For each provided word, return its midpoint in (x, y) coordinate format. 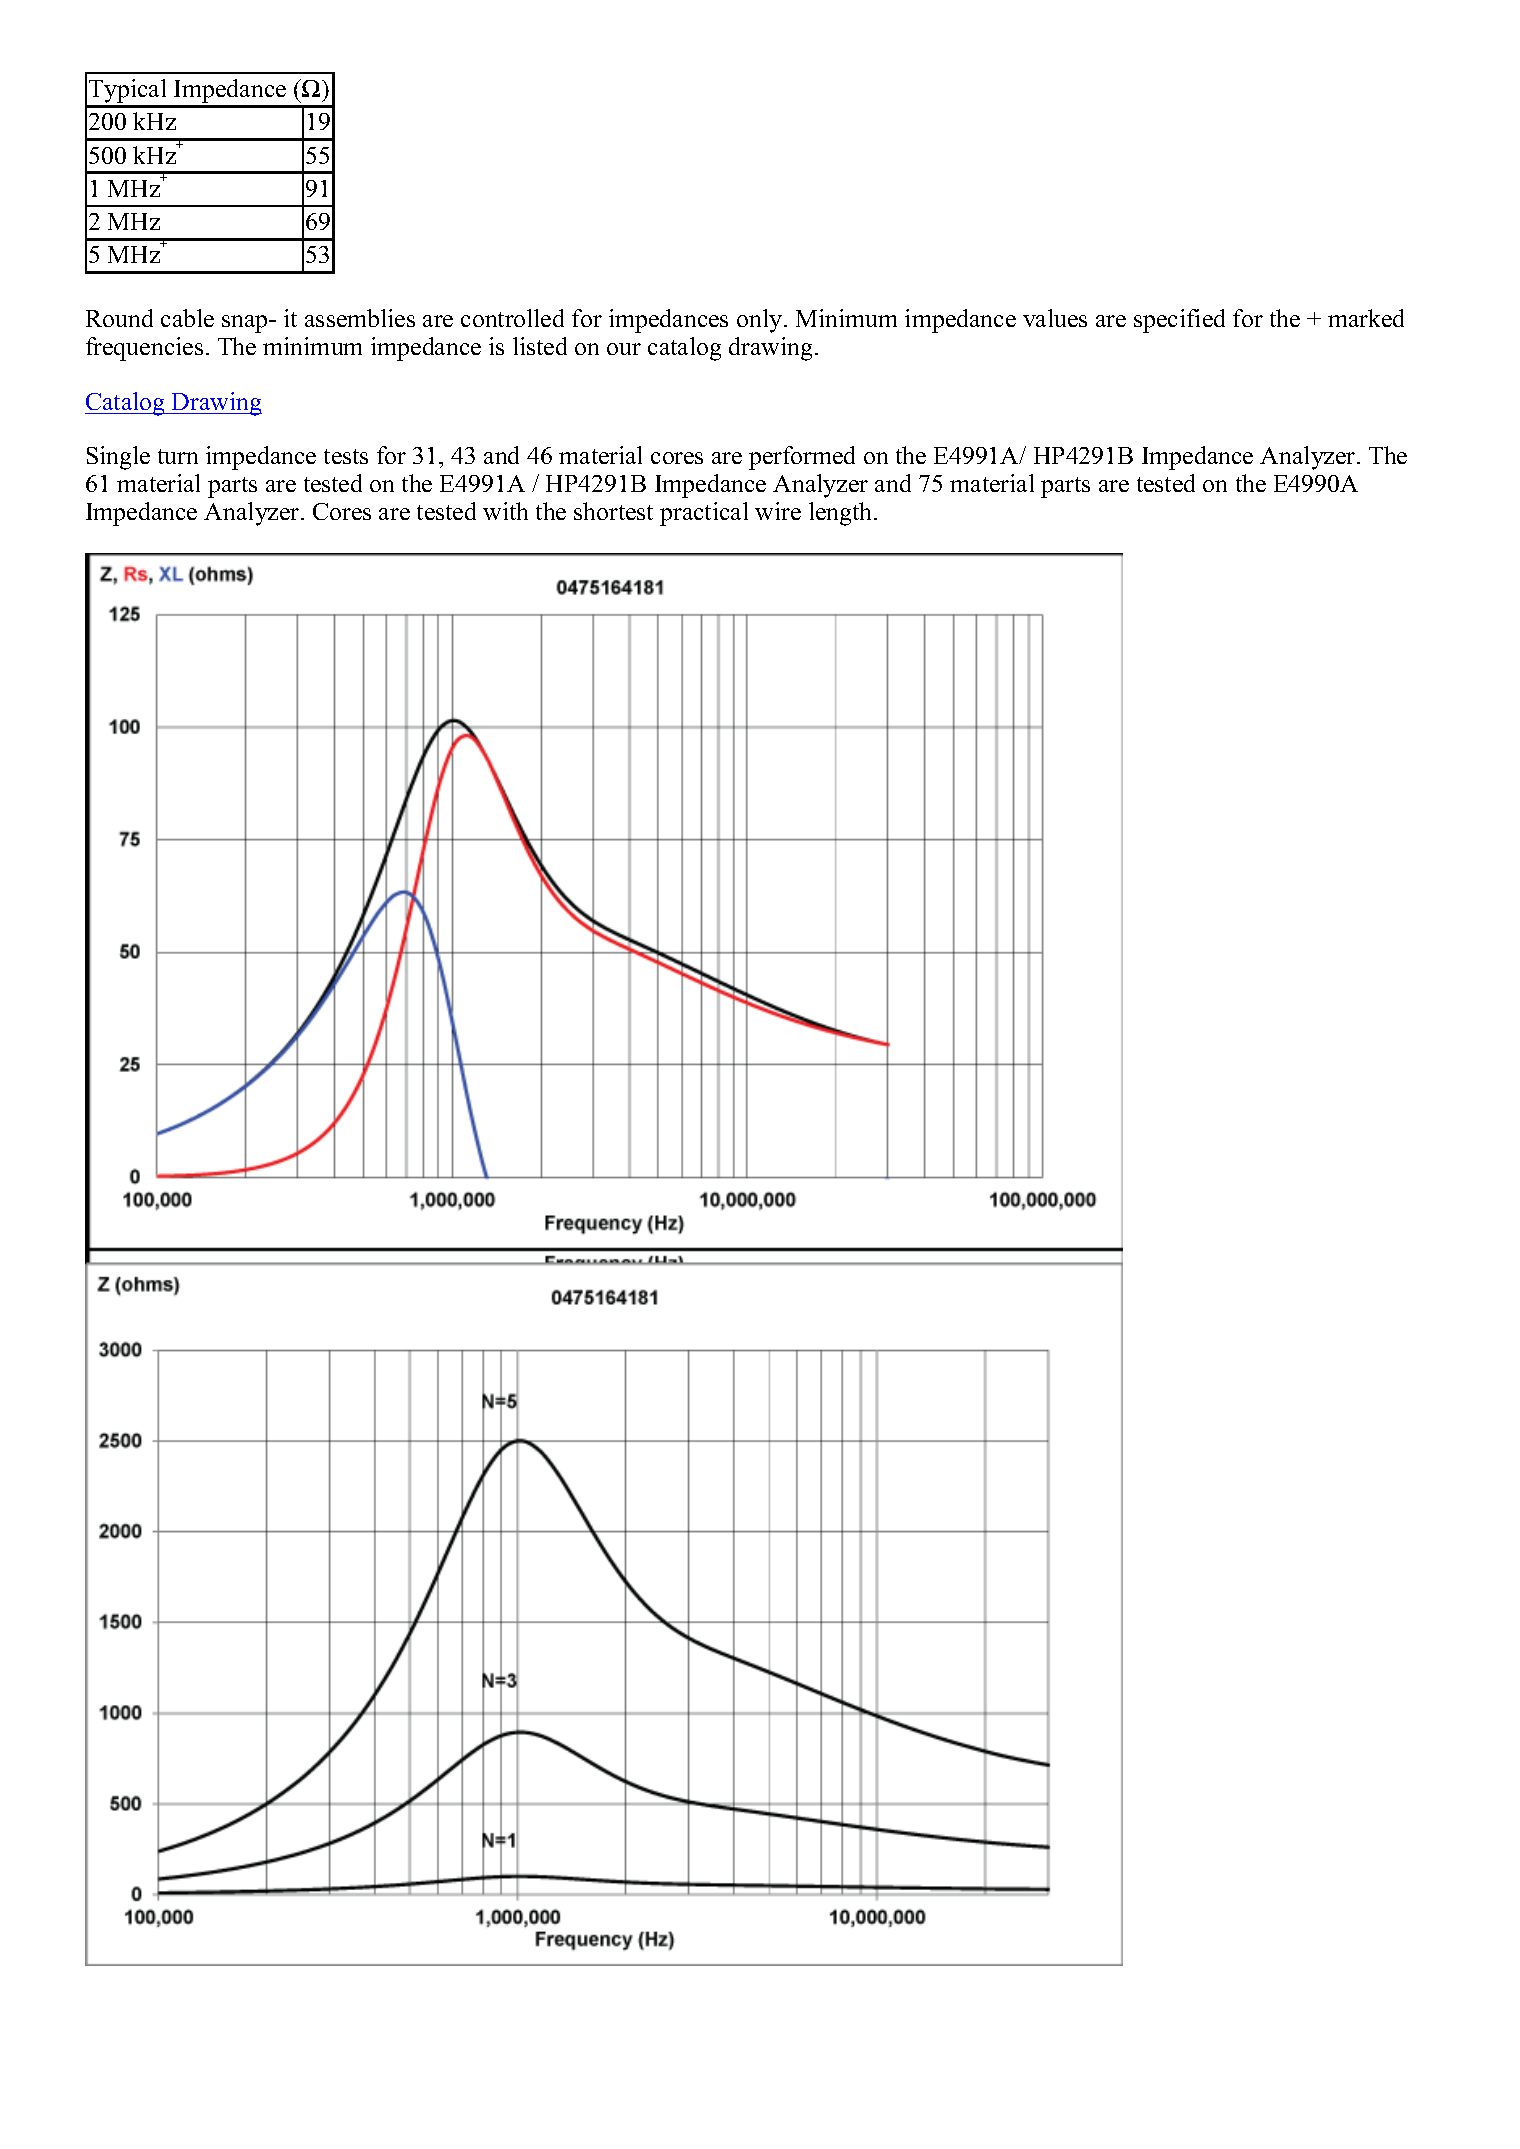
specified (1179, 321)
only (761, 321)
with (505, 511)
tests (346, 456)
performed (802, 458)
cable (187, 318)
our (624, 349)
